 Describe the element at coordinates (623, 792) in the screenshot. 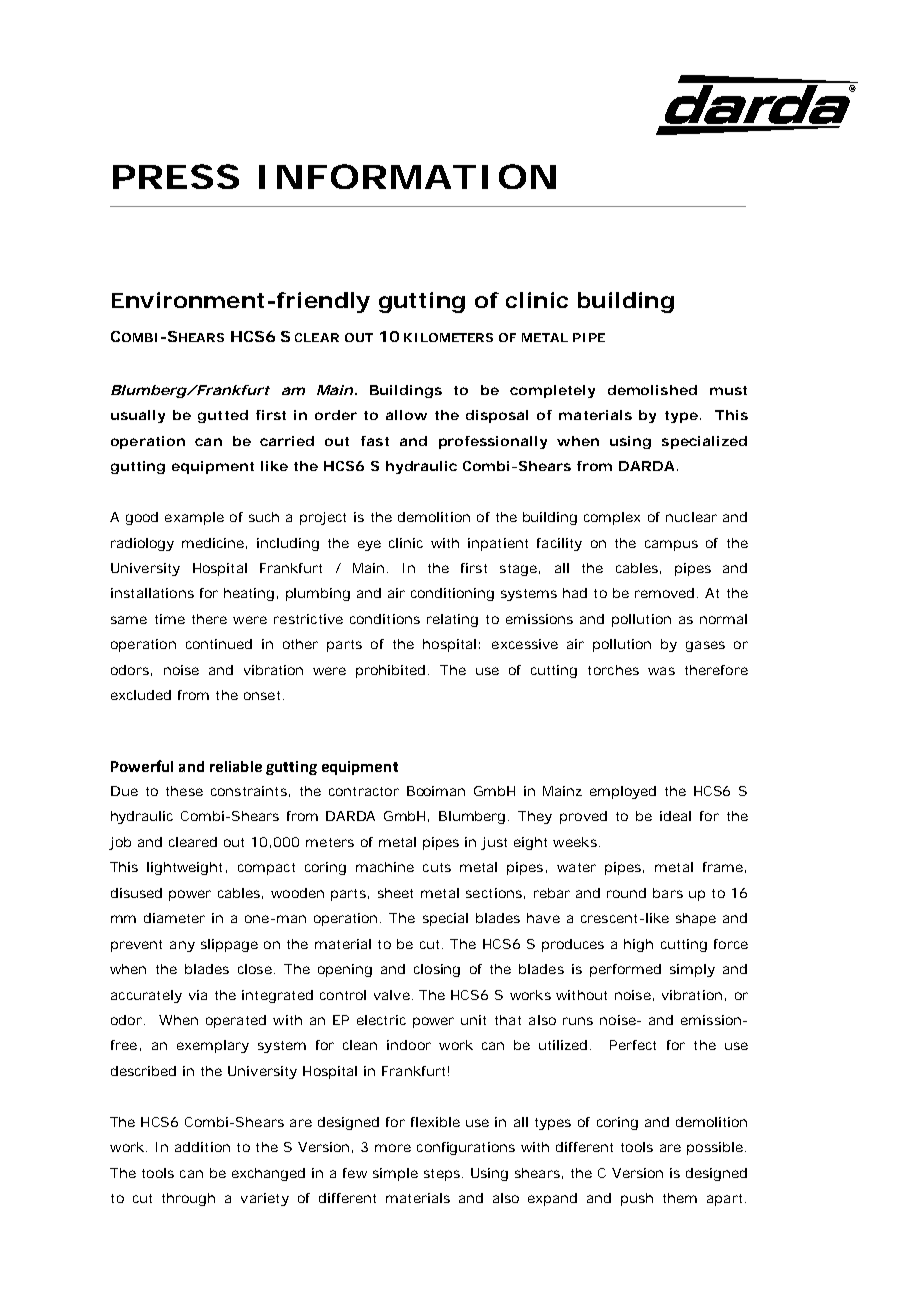

I see `employed` at that location.
